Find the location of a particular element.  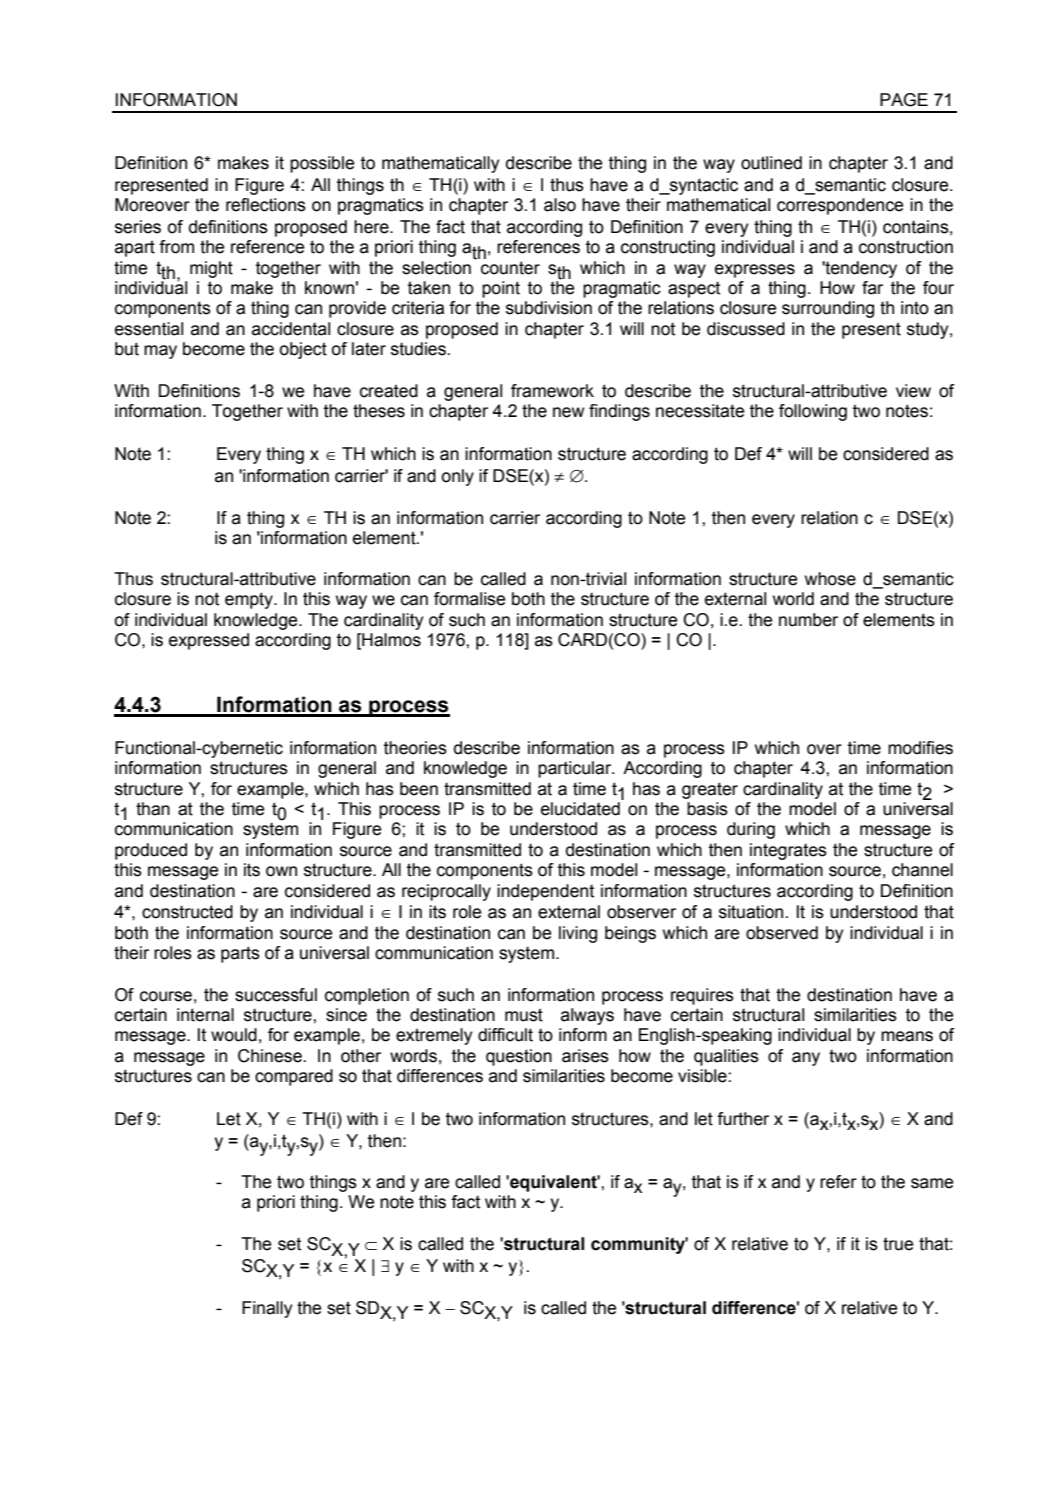

reflections is located at coordinates (266, 205).
